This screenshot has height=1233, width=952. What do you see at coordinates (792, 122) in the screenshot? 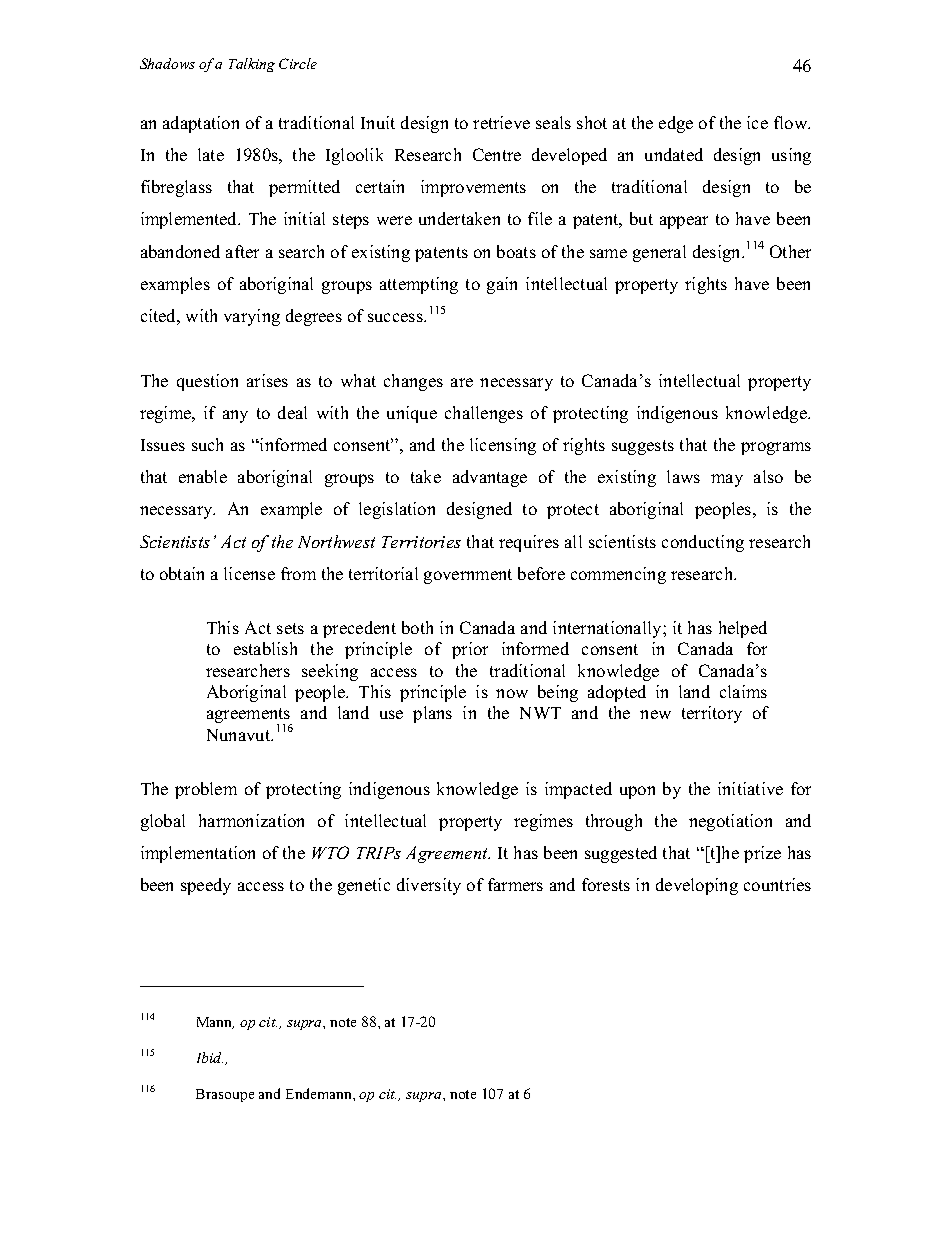
I see `flow` at bounding box center [792, 122].
